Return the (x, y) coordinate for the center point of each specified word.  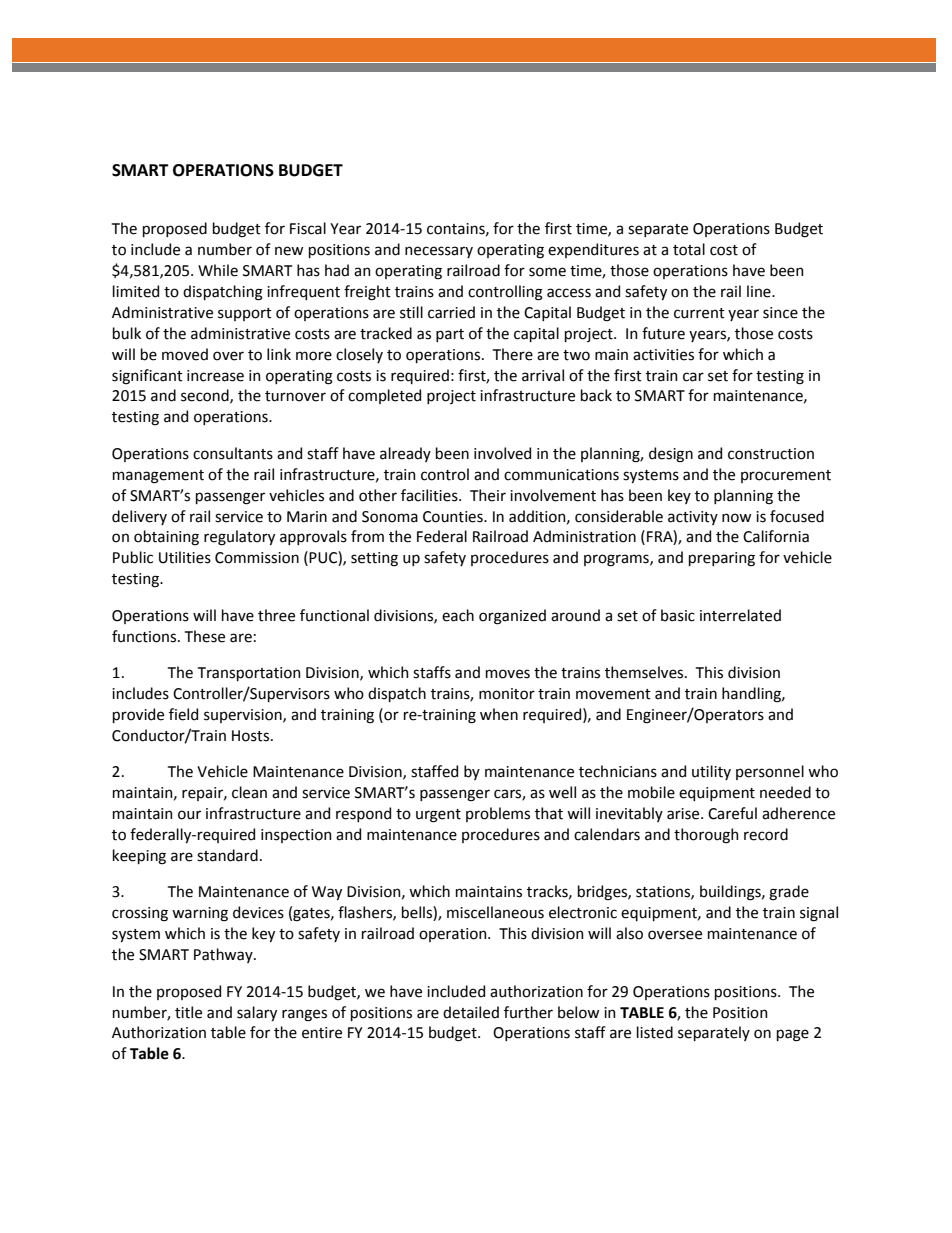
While (218, 270)
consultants (233, 453)
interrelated (740, 615)
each (458, 615)
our (189, 815)
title (188, 1012)
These (205, 636)
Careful (732, 813)
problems (498, 814)
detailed (471, 1012)
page (793, 1035)
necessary (439, 252)
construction (771, 454)
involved (502, 453)
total (689, 249)
